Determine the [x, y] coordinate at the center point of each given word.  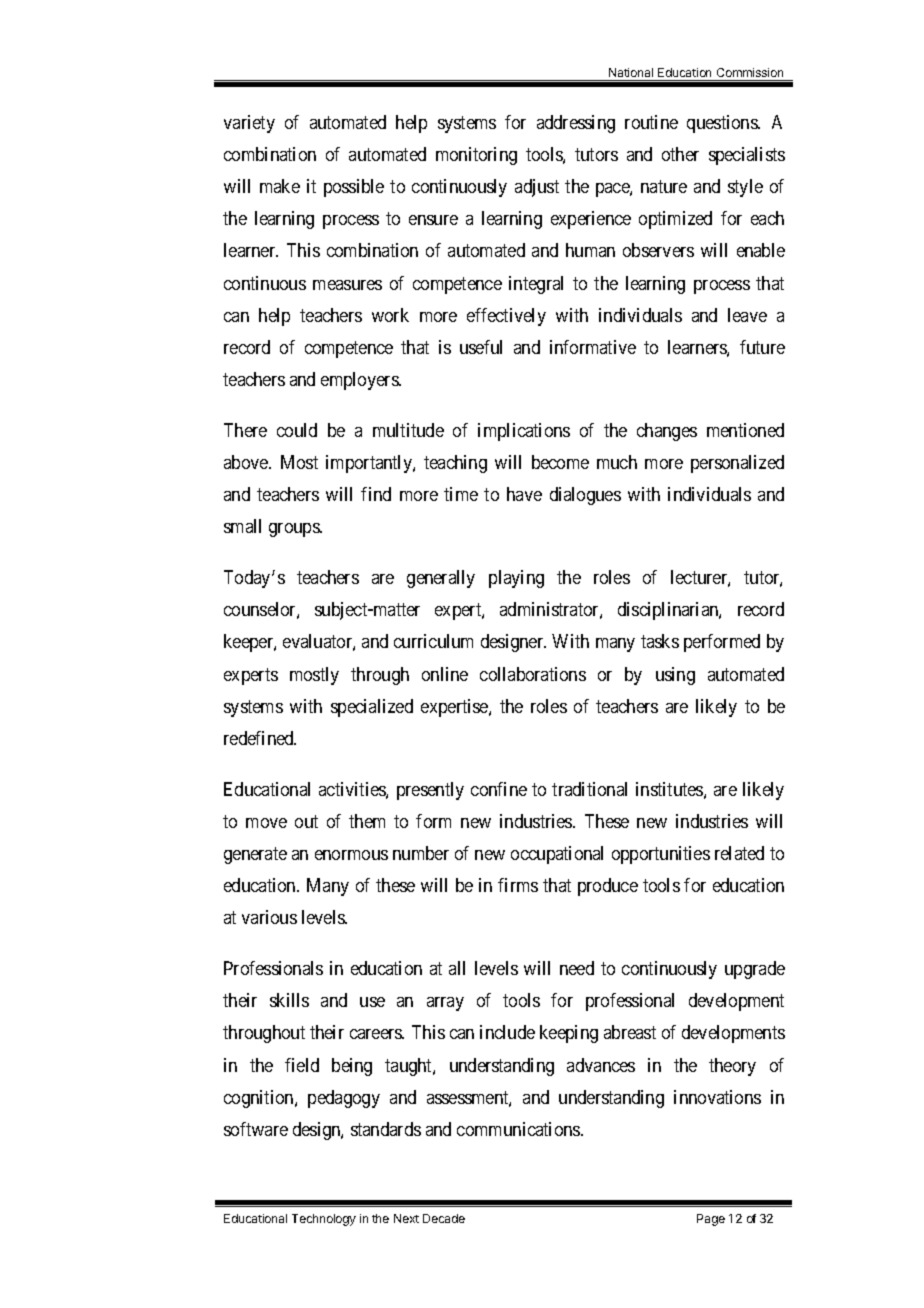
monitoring [476, 156]
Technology [324, 1220]
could [297, 430]
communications [519, 1129]
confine [499, 789]
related [739, 853]
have [524, 494]
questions [723, 124]
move [266, 823]
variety [249, 124]
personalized [737, 464]
